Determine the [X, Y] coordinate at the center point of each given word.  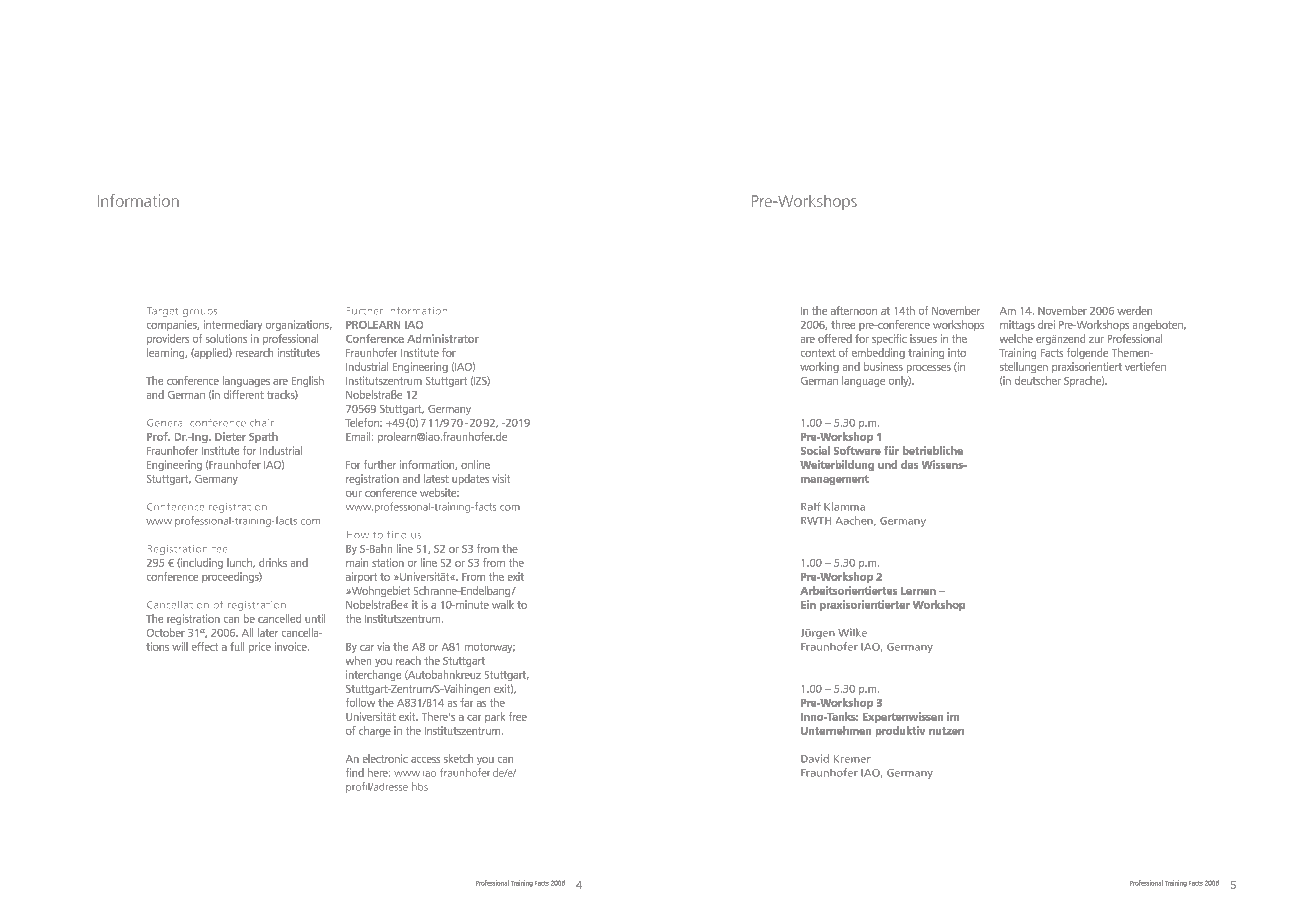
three [843, 324]
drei [1046, 324]
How [357, 535]
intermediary [233, 325]
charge [375, 731]
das [909, 464]
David [815, 758]
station [388, 562]
